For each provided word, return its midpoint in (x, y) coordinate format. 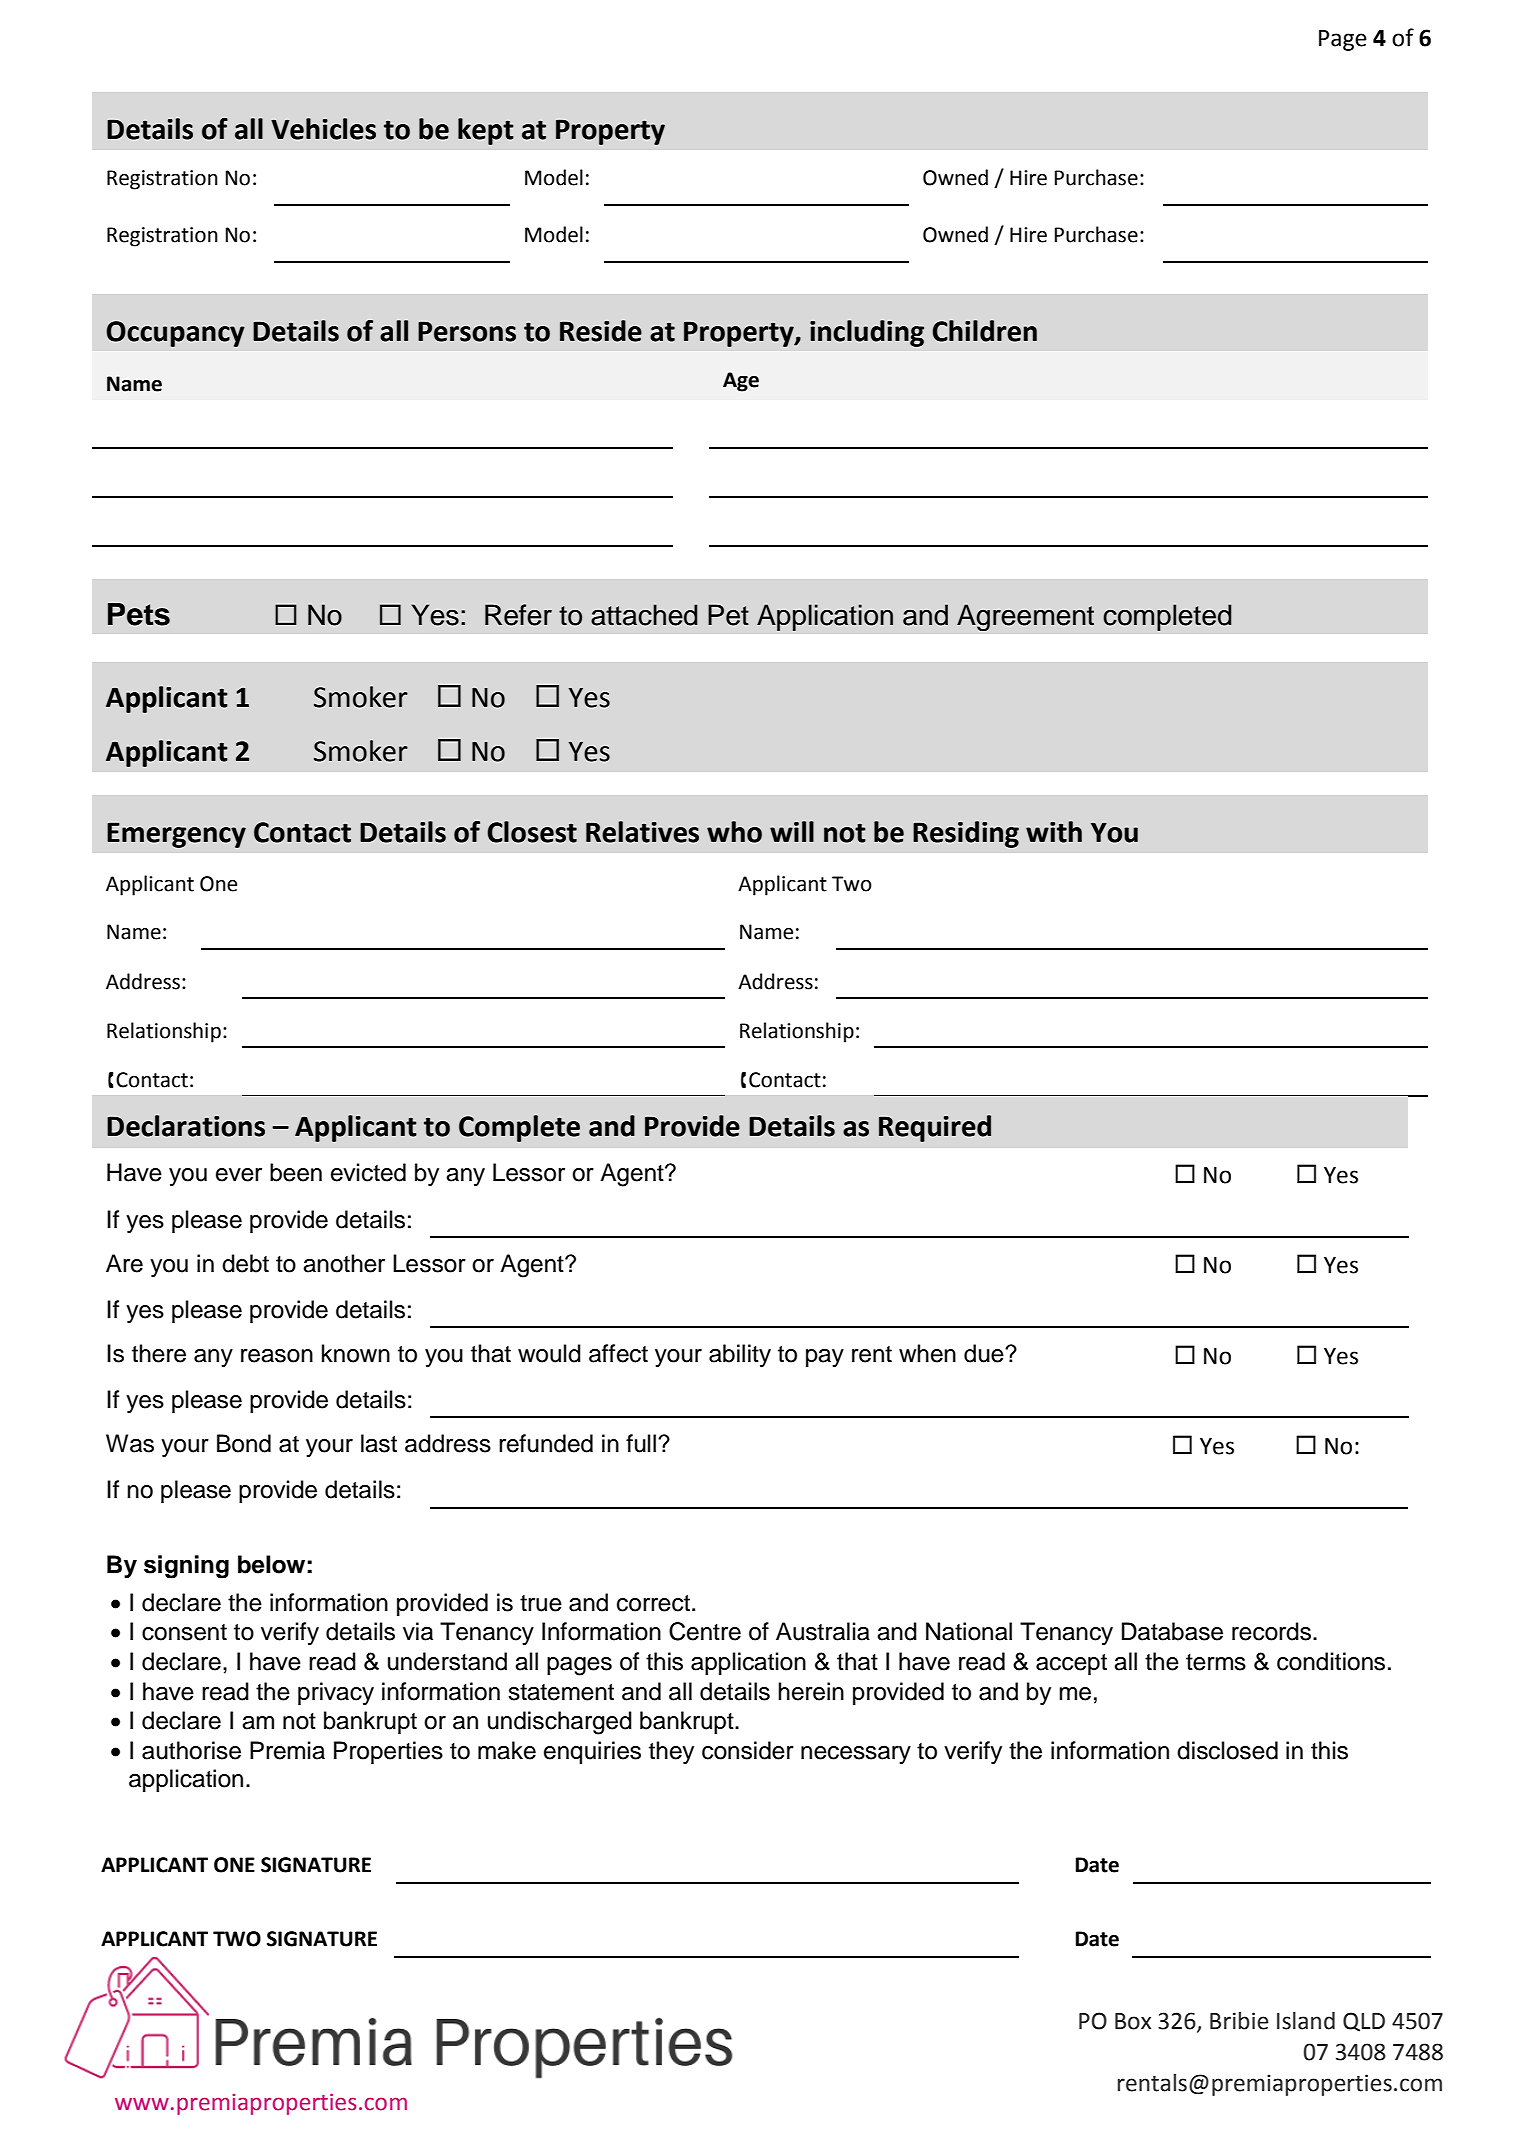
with (1054, 832)
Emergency (176, 835)
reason (277, 1356)
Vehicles (323, 129)
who (734, 832)
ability (740, 1355)
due (985, 1353)
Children (984, 331)
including (867, 333)
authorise (191, 1750)
